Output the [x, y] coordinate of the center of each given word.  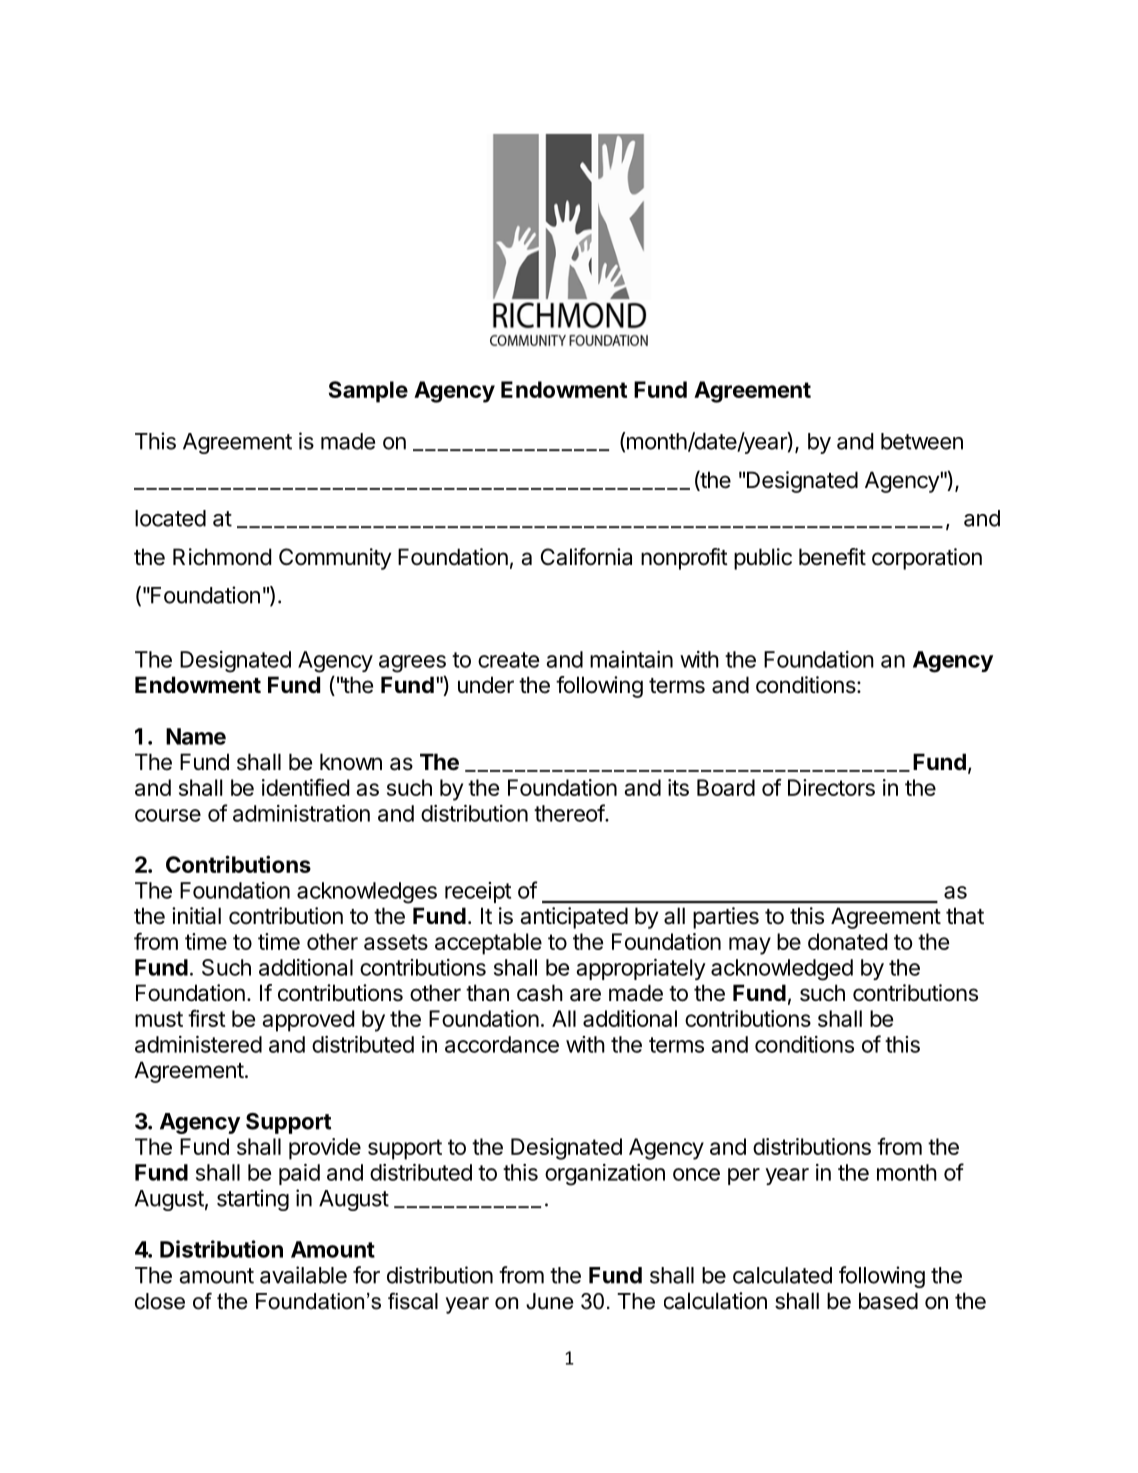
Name [196, 736]
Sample [368, 392]
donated [847, 941]
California [586, 557]
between [922, 441]
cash [540, 993]
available [303, 1275]
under [486, 685]
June [549, 1301]
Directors [831, 787]
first [207, 1018]
